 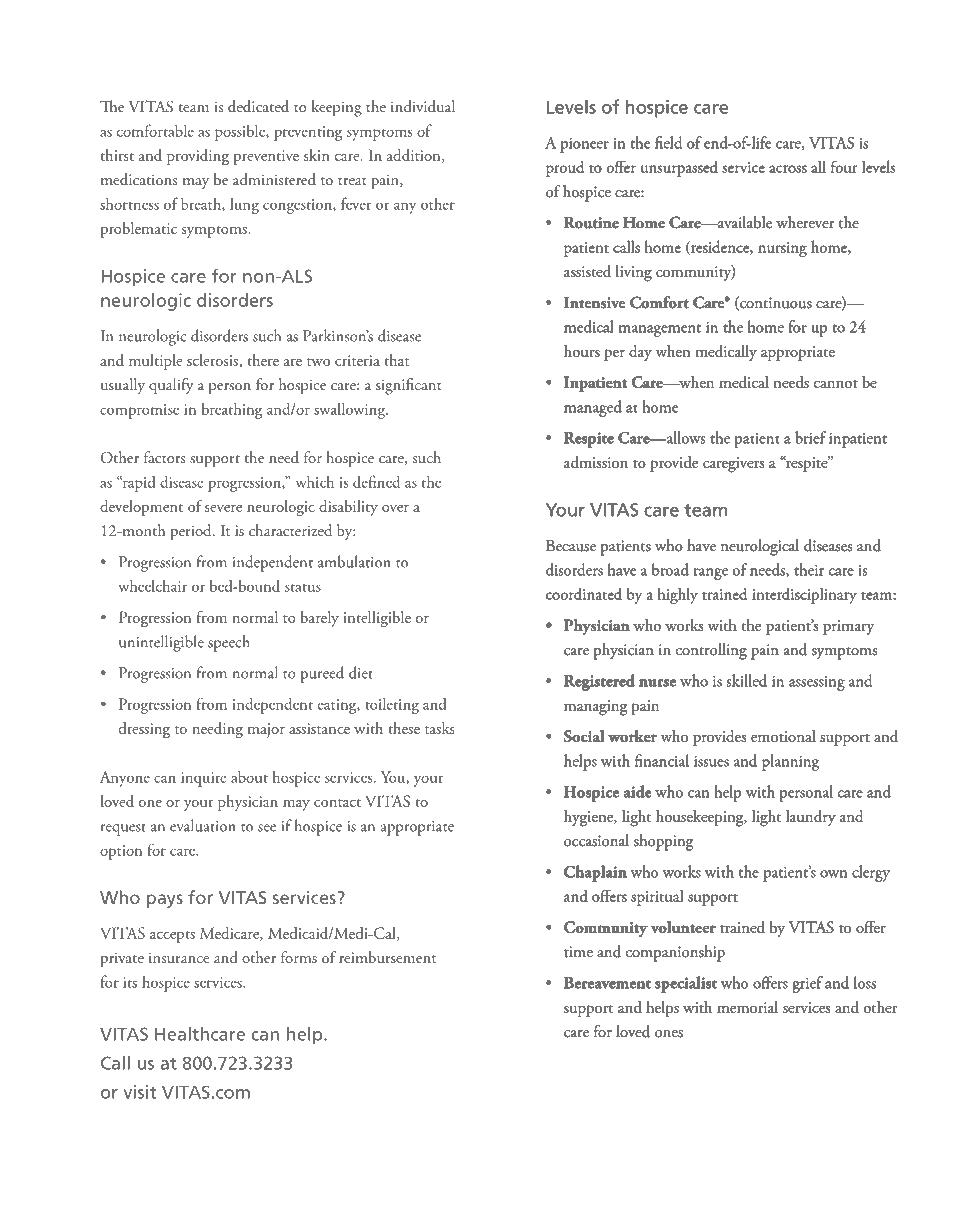 What do you see at coordinates (223, 508) in the page?
I see `severe` at bounding box center [223, 508].
